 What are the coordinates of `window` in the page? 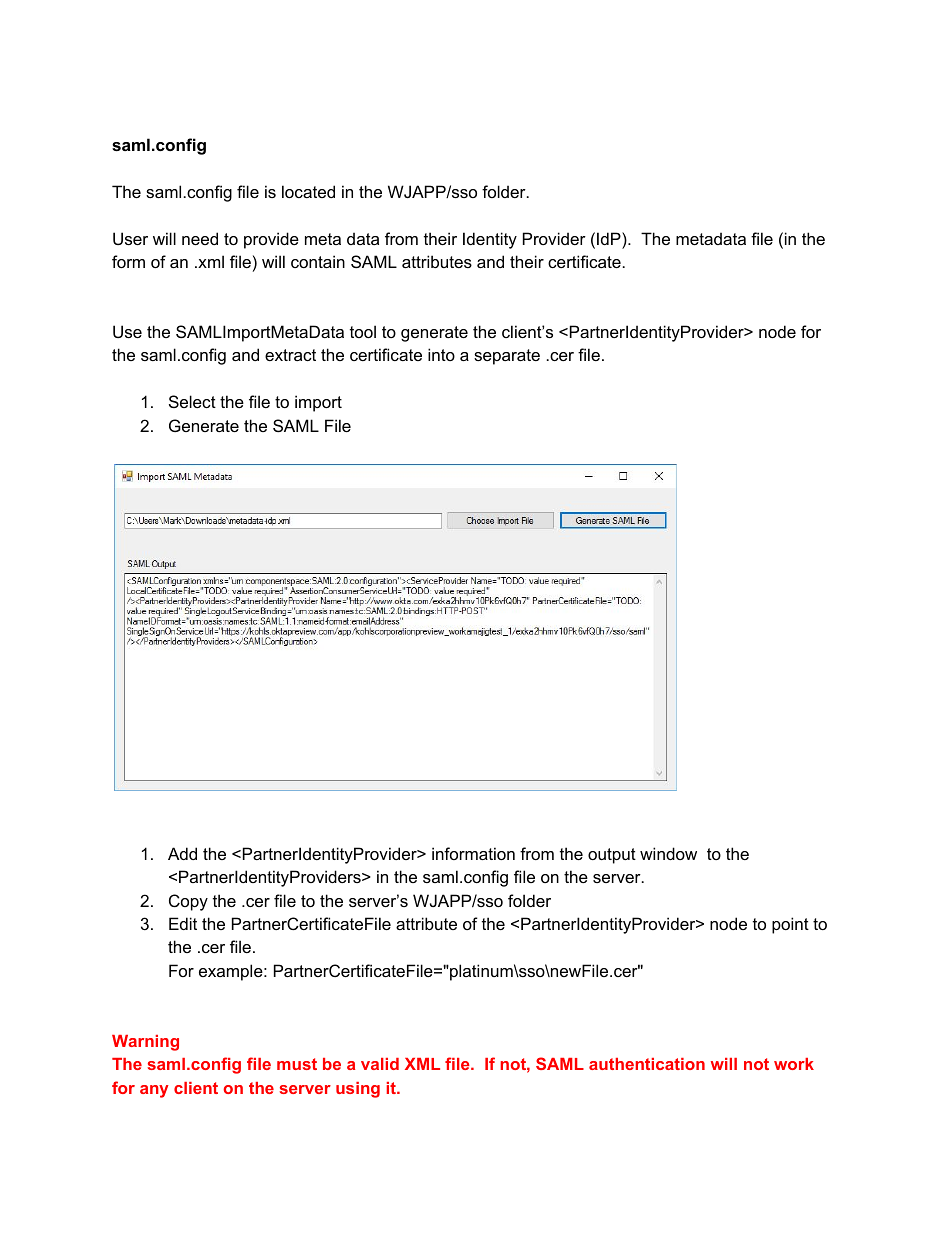 It's located at (668, 853).
